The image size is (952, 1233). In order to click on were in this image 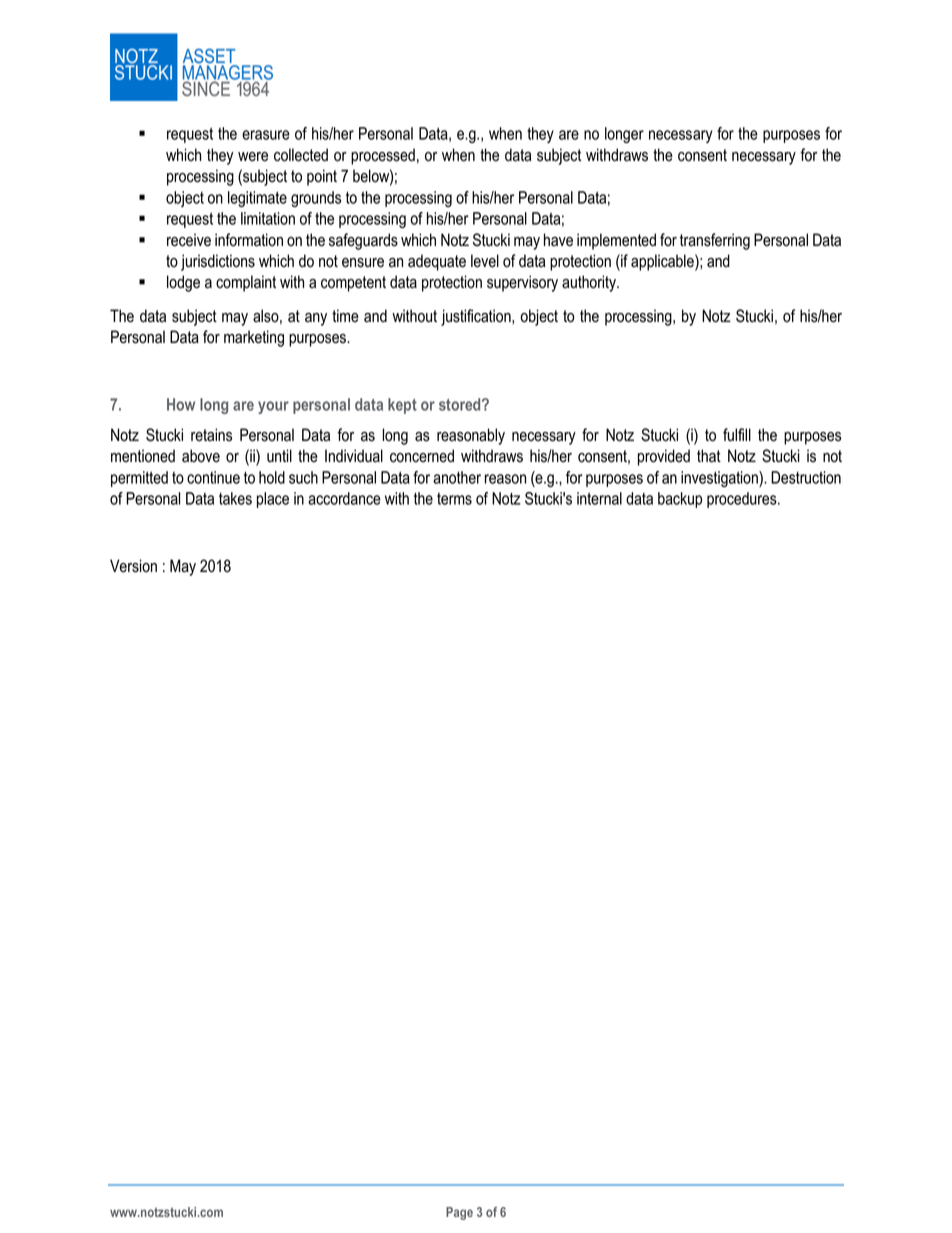, I will do `click(253, 157)`.
